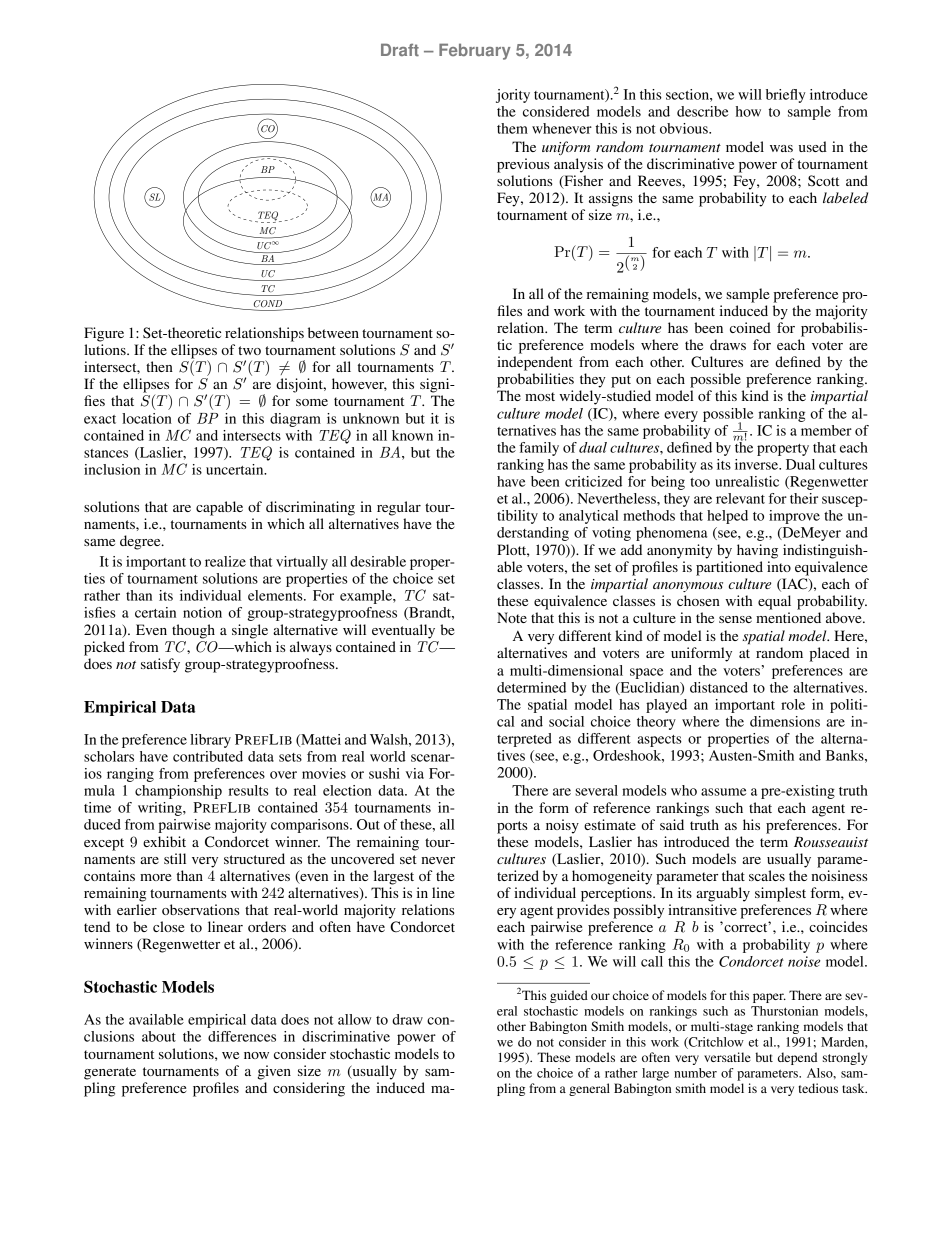 The height and width of the document is (1233, 952). Describe the element at coordinates (104, 334) in the document. I see `Figure` at that location.
